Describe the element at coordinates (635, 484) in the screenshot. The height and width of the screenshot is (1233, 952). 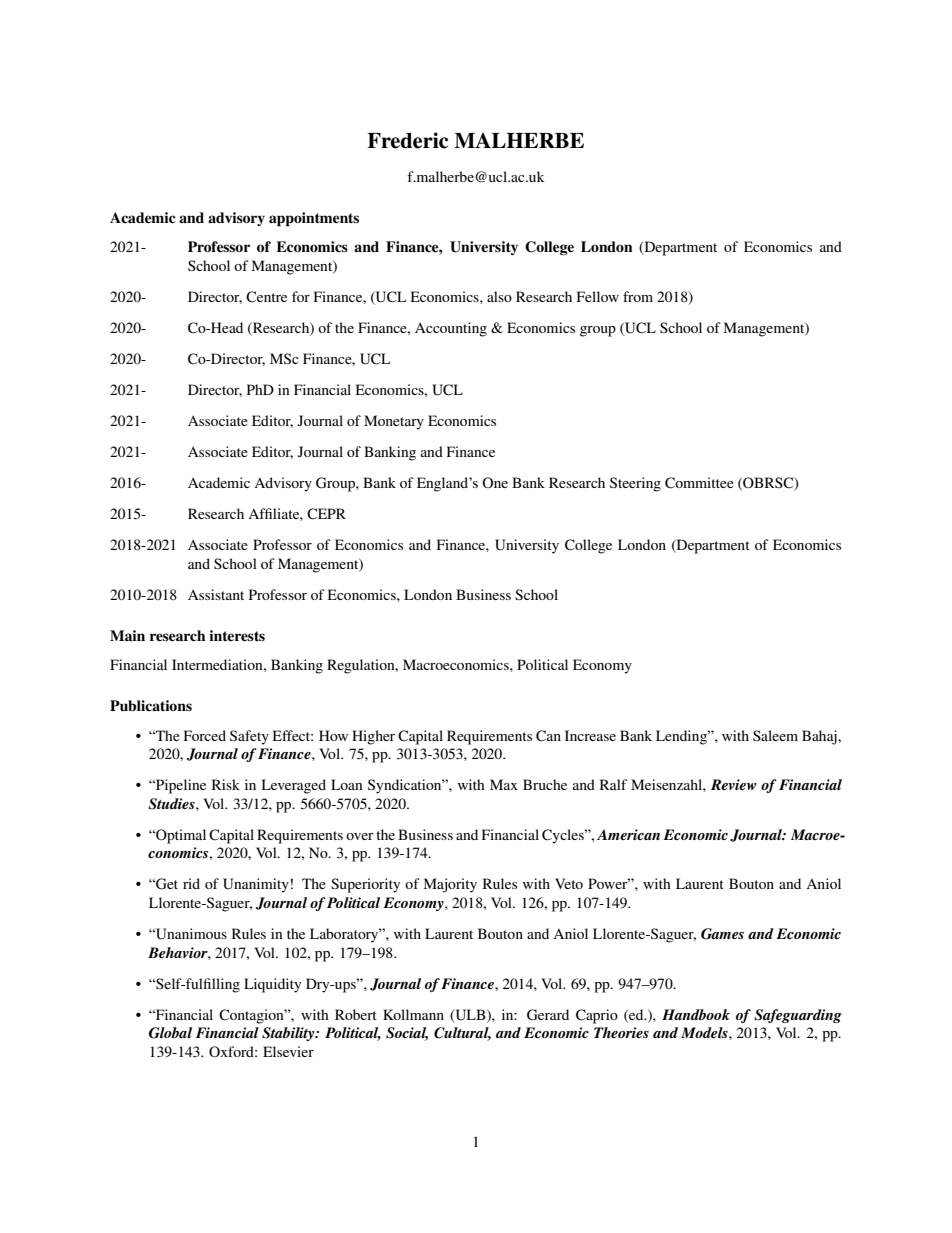
I see `Steering` at that location.
